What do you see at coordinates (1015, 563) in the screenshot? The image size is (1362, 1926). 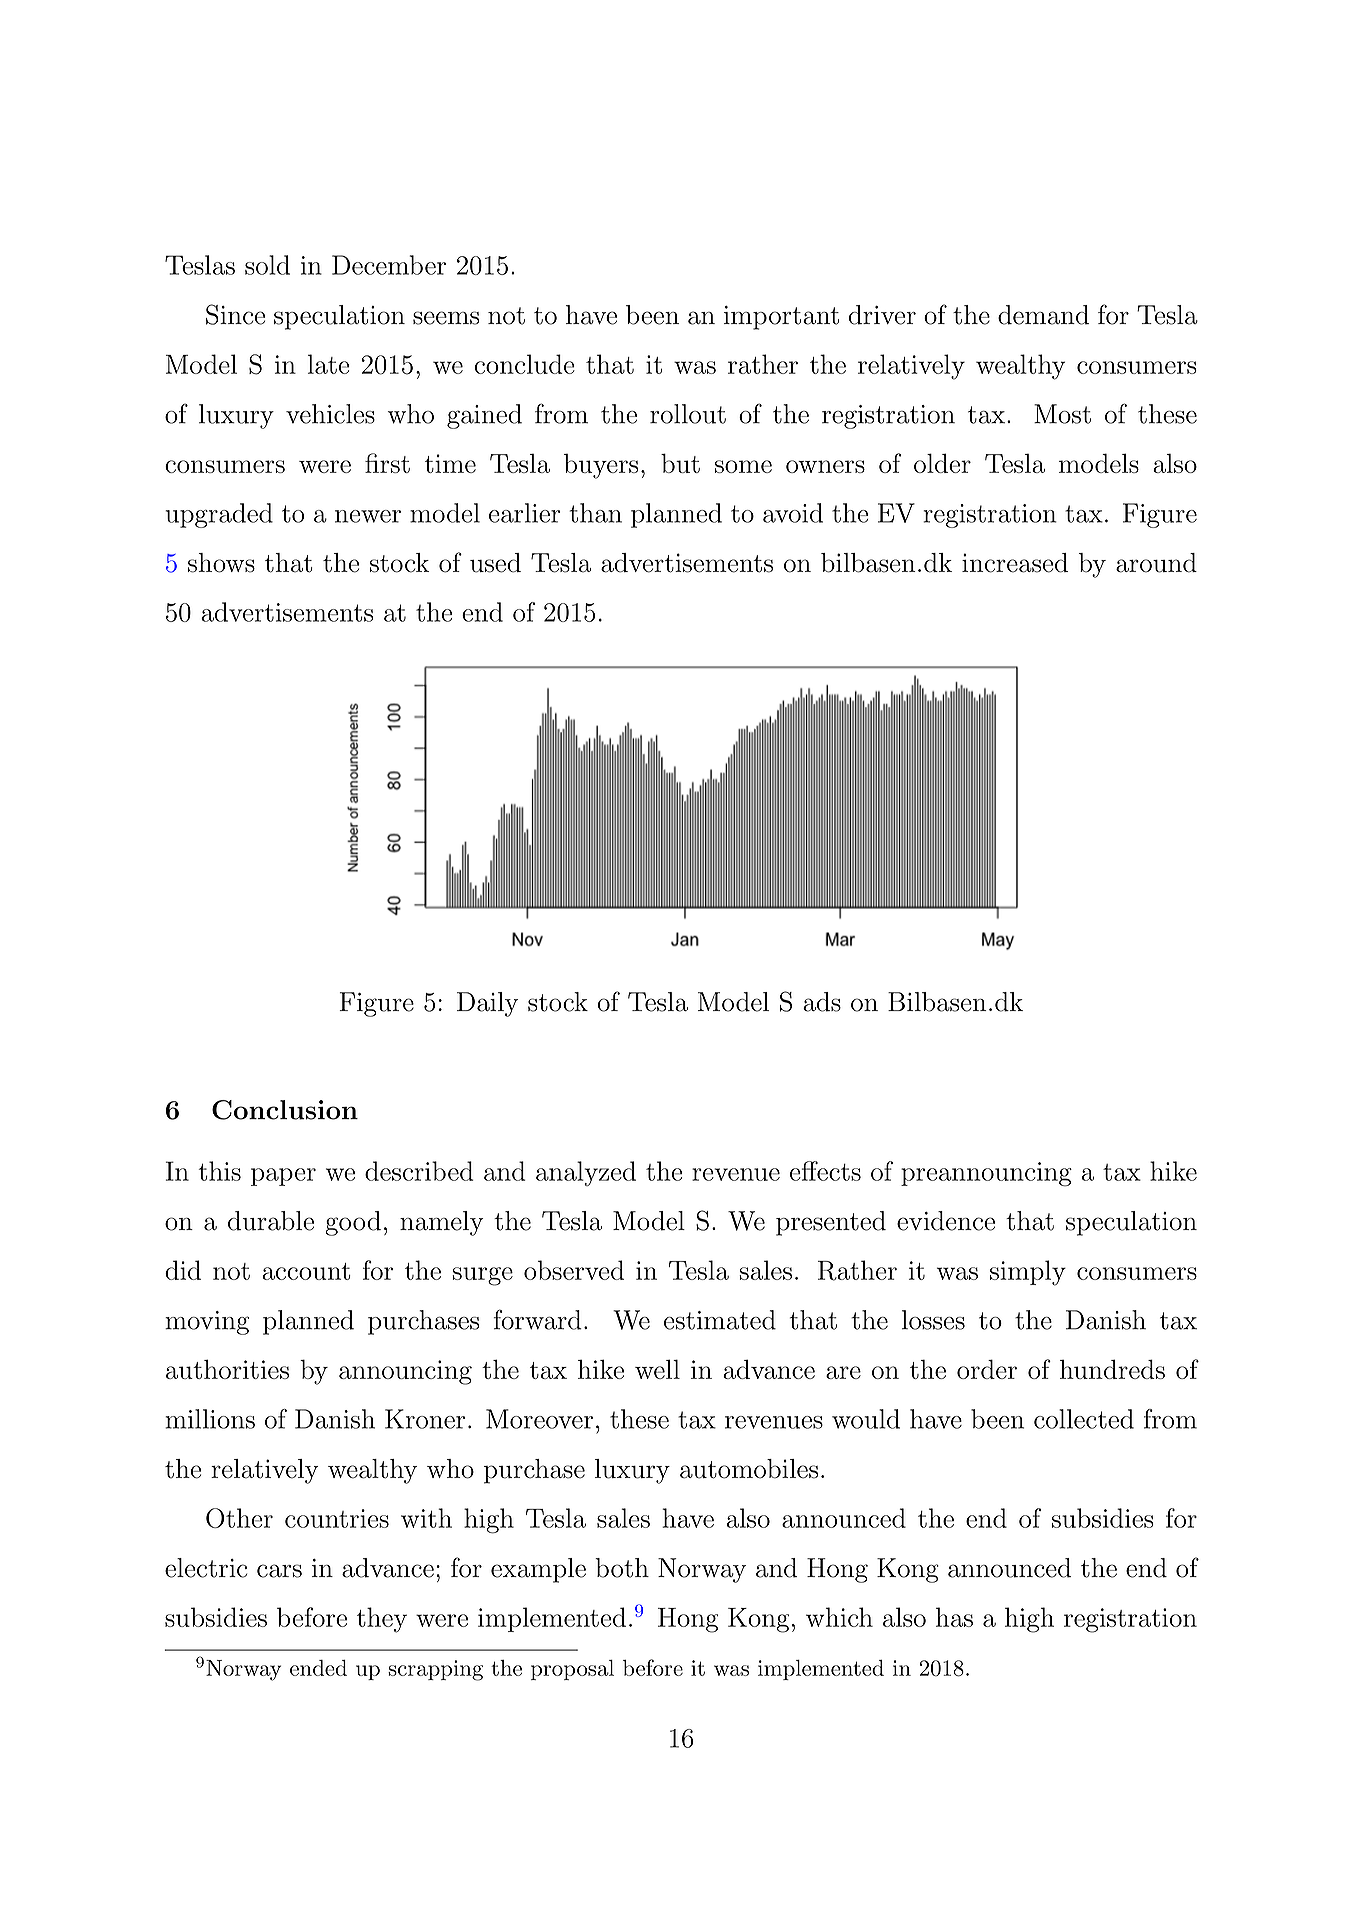 I see `increased` at bounding box center [1015, 563].
